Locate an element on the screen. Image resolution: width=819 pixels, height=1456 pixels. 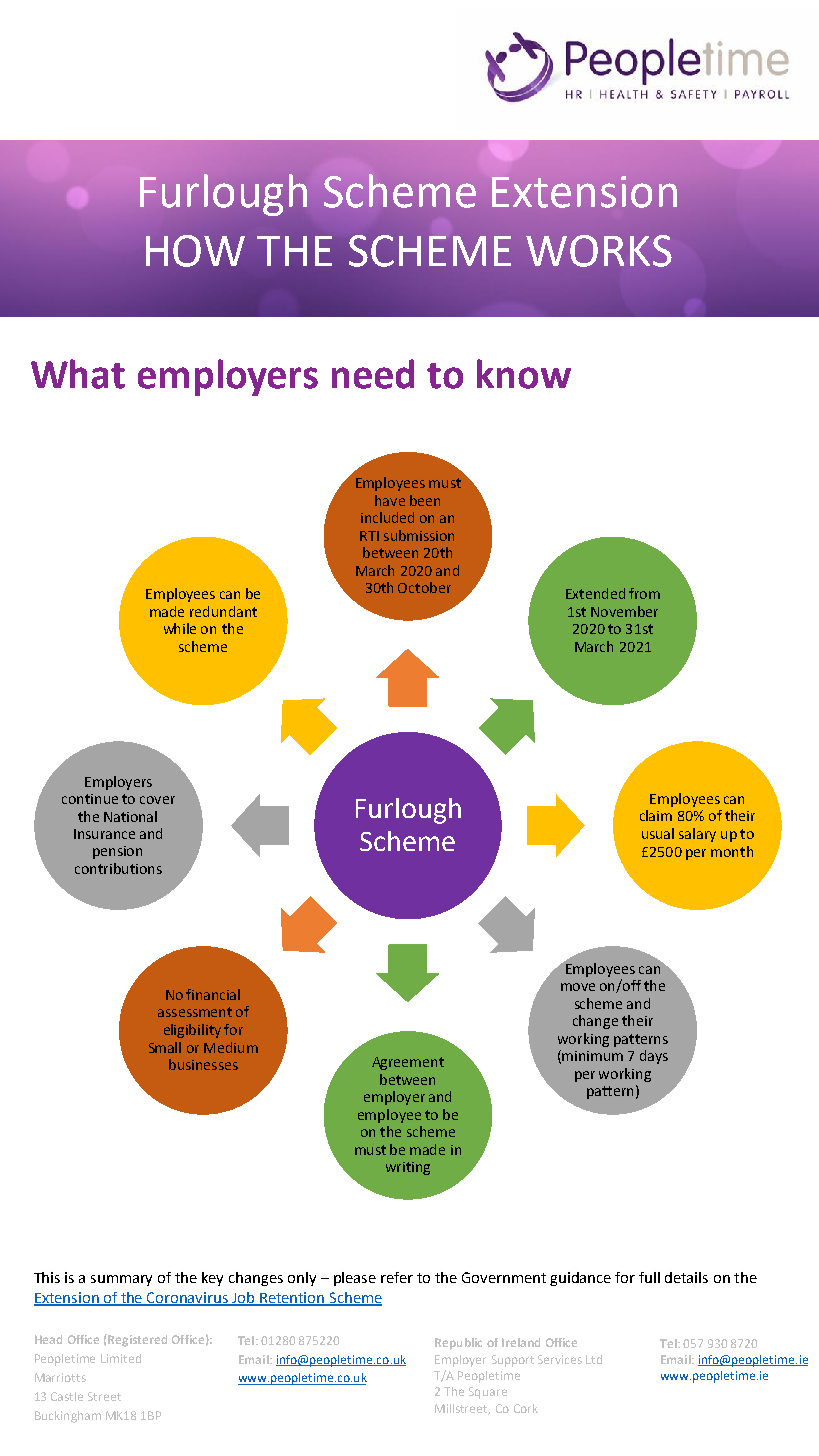
cover is located at coordinates (157, 800).
